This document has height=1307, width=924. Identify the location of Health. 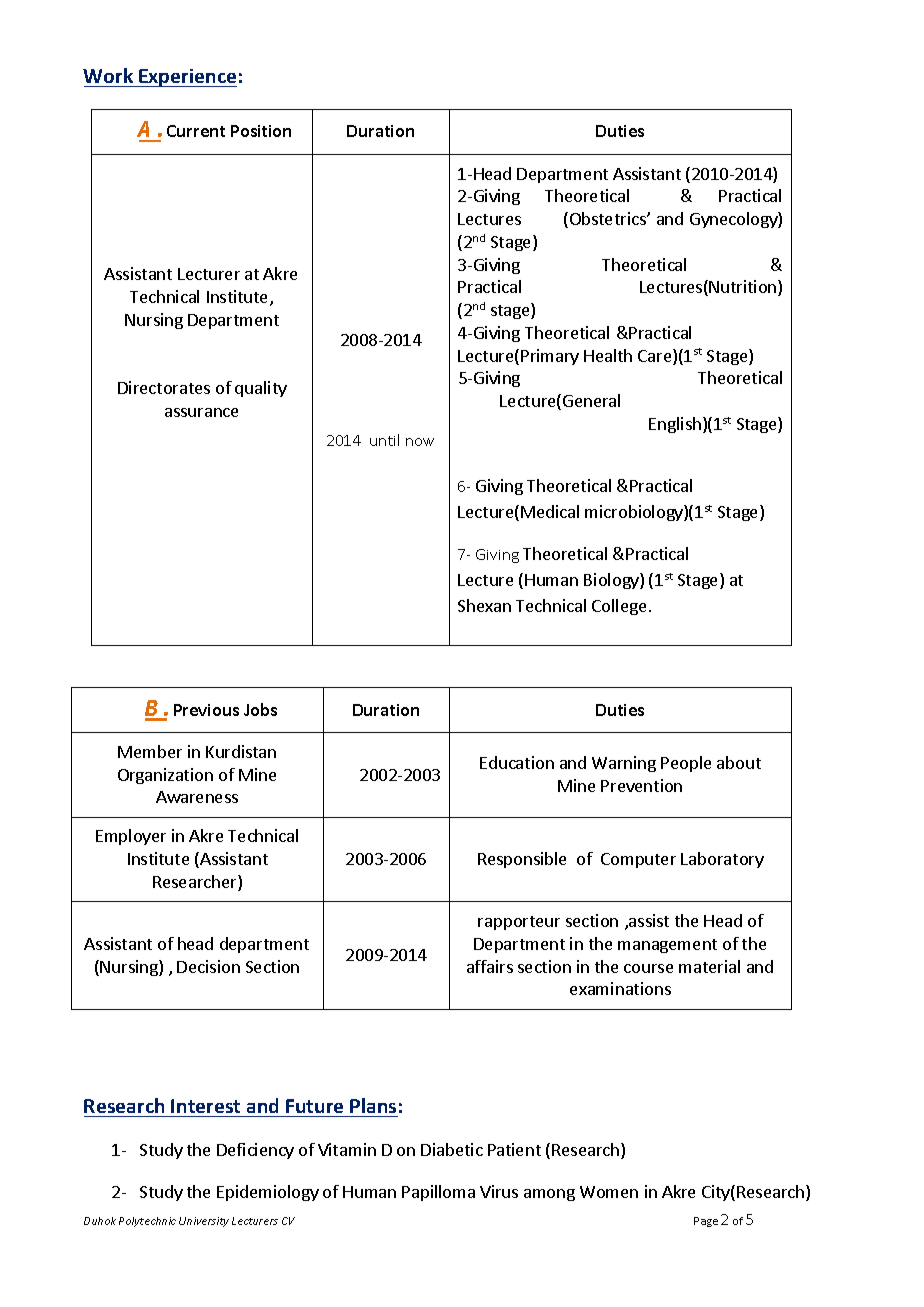
(608, 355).
